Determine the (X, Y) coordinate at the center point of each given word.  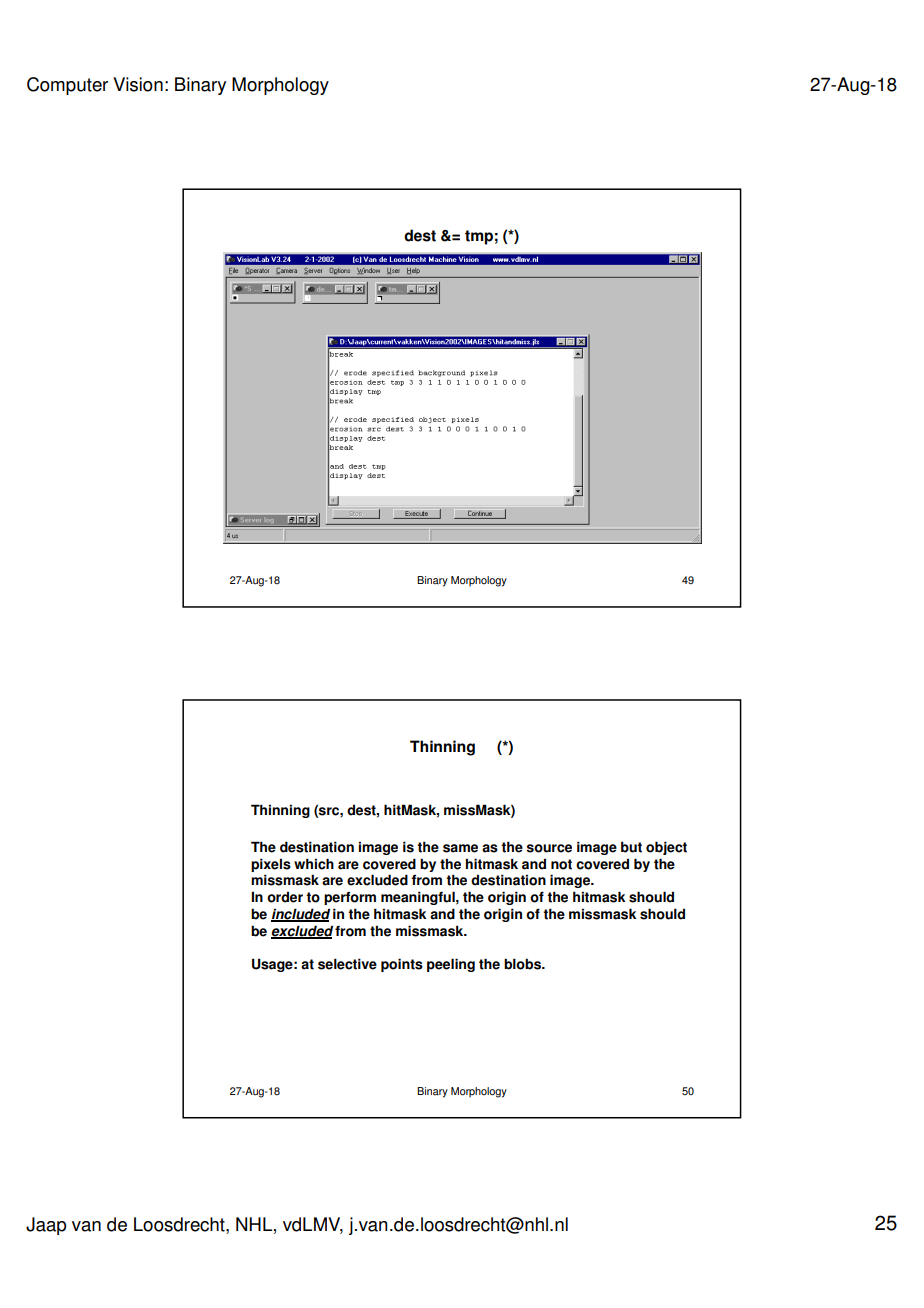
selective (347, 964)
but (631, 847)
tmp (479, 237)
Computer (67, 86)
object (666, 848)
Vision (138, 84)
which (314, 864)
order (285, 897)
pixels (271, 865)
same (460, 848)
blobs (523, 964)
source (549, 848)
